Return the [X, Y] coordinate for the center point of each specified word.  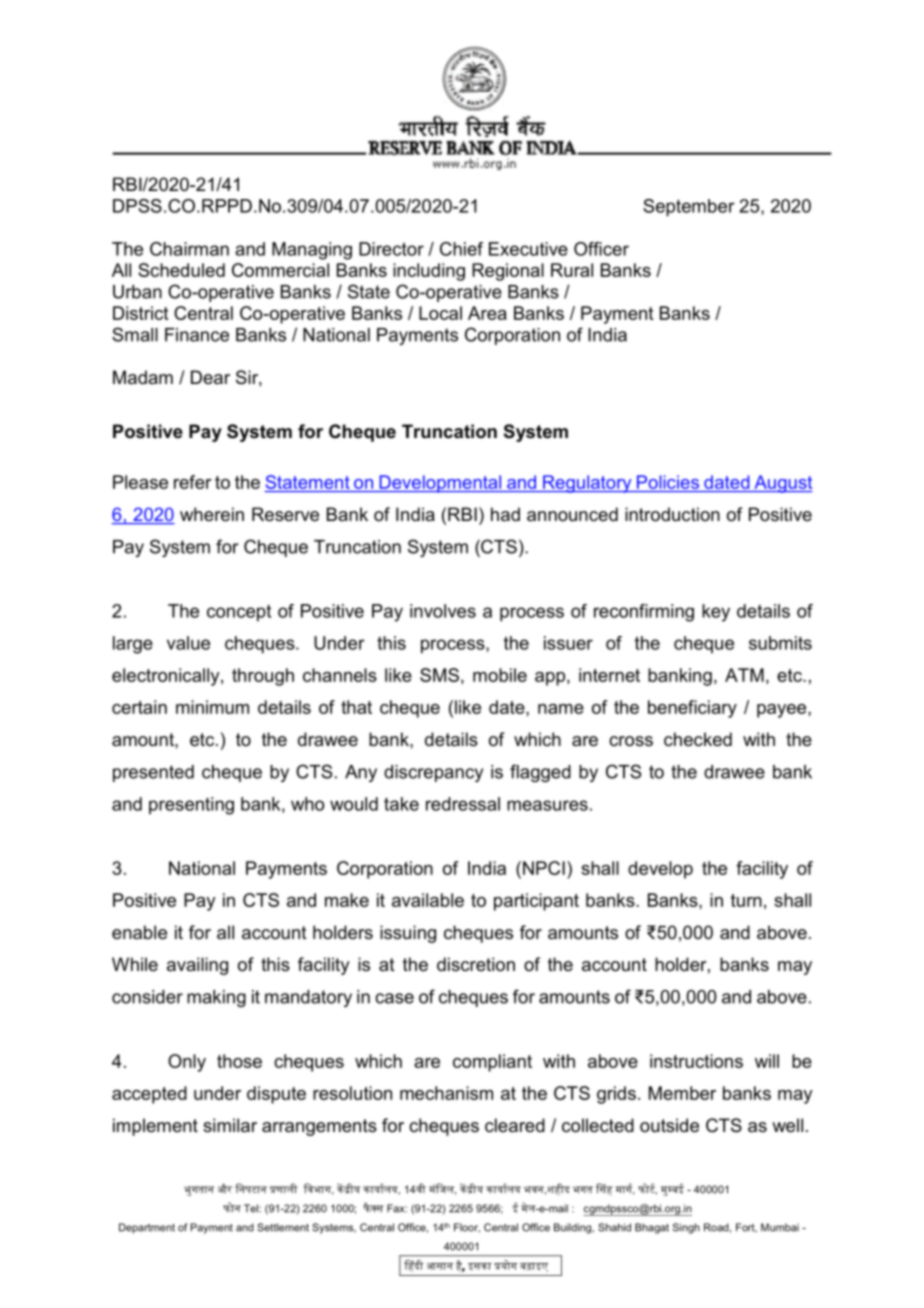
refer [193, 482]
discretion [476, 964]
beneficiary [692, 709]
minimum [212, 707]
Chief [461, 249]
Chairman [189, 249]
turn [746, 900]
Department [147, 1228]
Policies [668, 482]
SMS [439, 675]
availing [197, 966]
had [505, 514]
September [689, 208]
